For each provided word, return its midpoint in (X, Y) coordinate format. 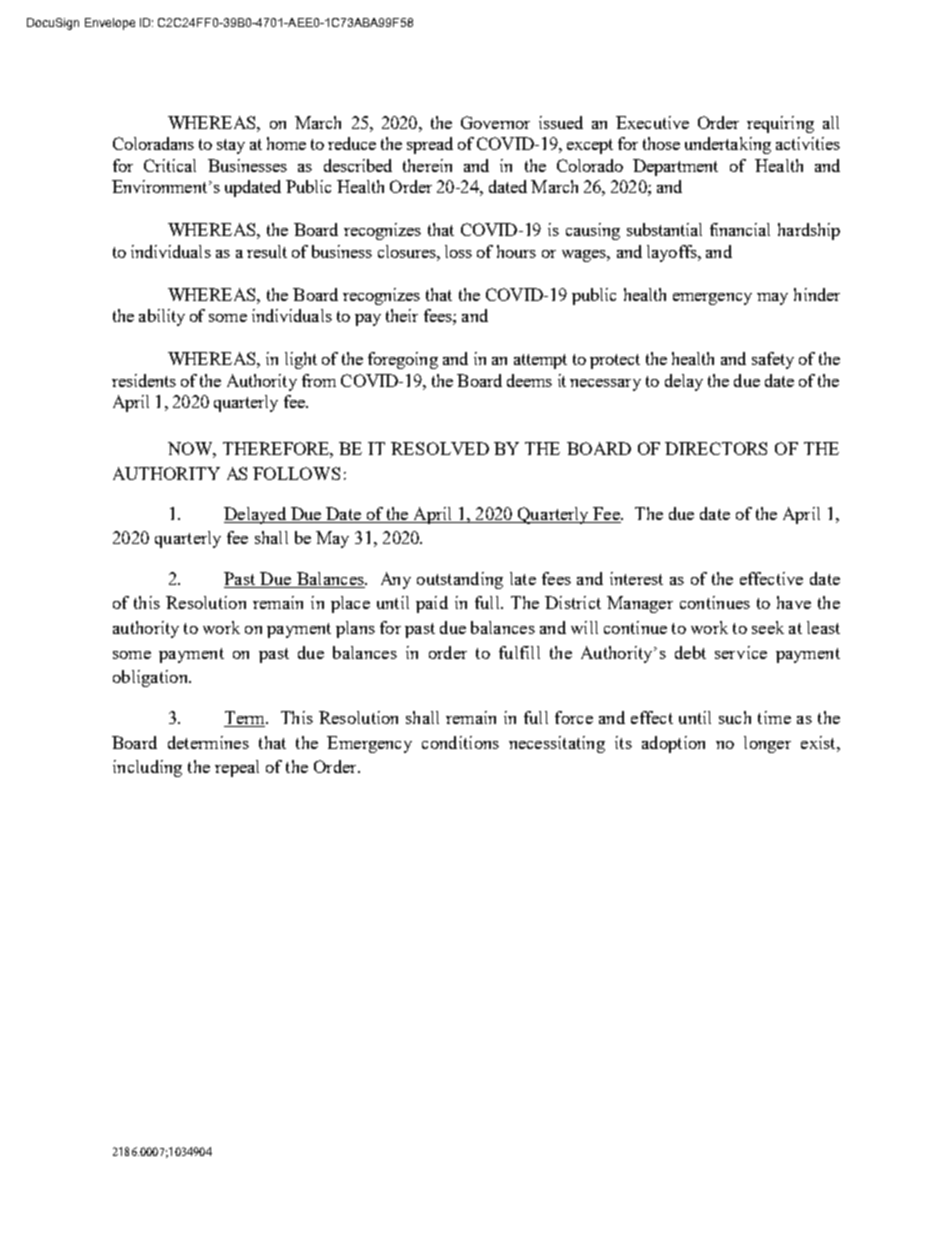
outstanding (460, 580)
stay (231, 146)
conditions (460, 742)
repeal (237, 768)
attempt (540, 361)
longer (767, 744)
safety (773, 360)
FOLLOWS (296, 473)
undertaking (728, 145)
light (301, 360)
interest (636, 578)
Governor (495, 122)
